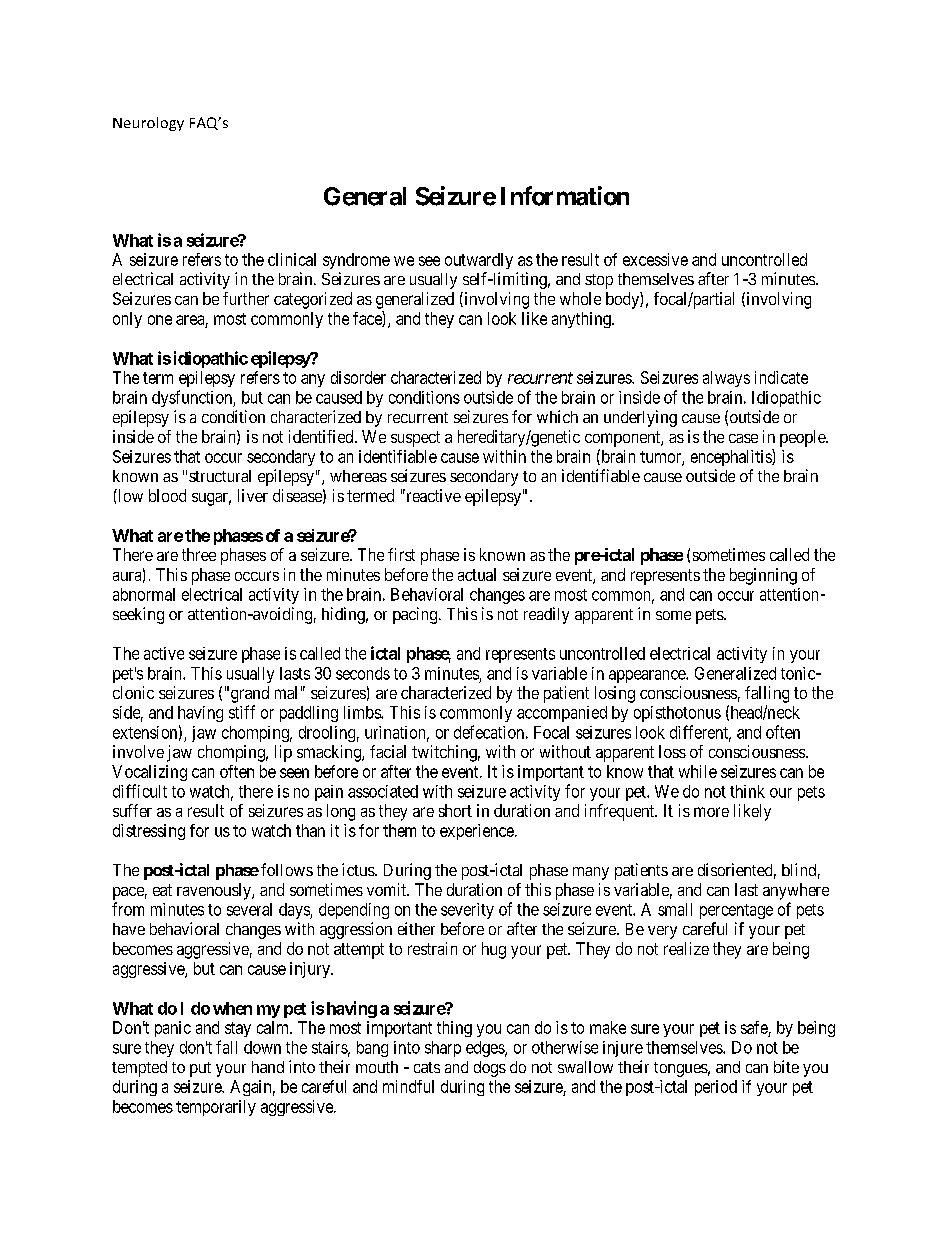 This document has height=1233, width=952. I want to click on period, so click(716, 1088).
